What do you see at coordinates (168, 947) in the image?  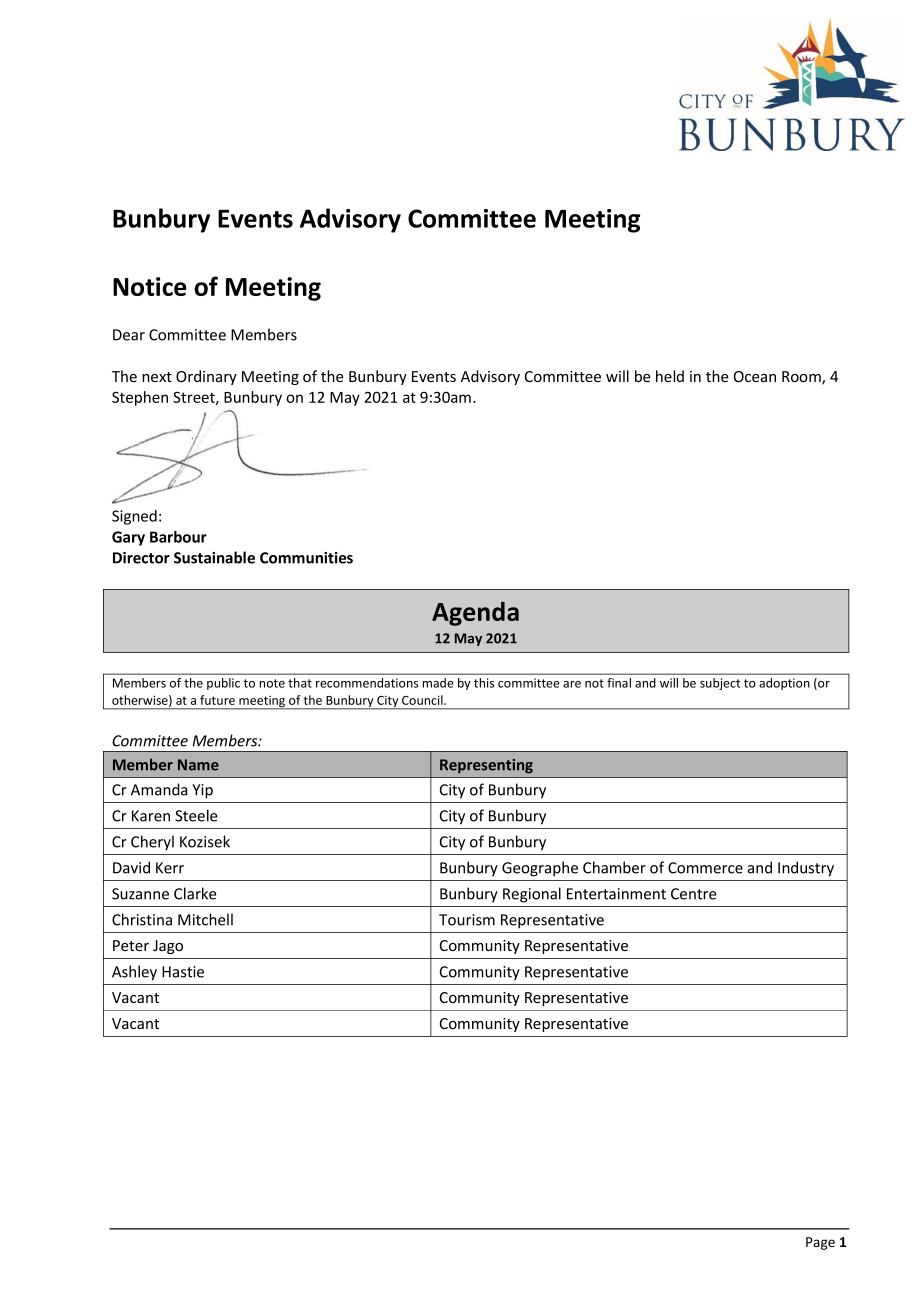 I see `Jago` at bounding box center [168, 947].
